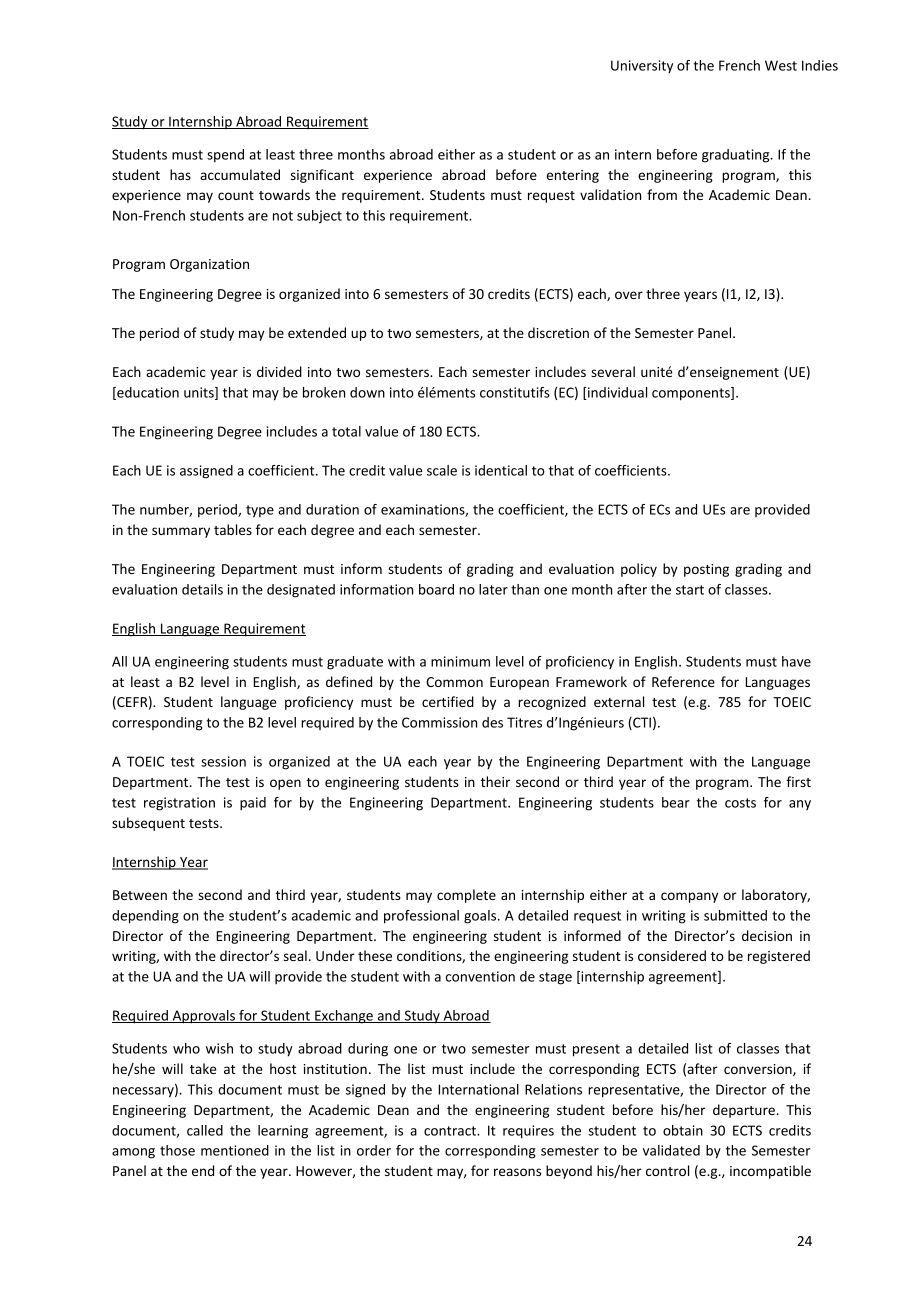 The width and height of the image is (924, 1308). Describe the element at coordinates (573, 176) in the image. I see `entering` at that location.
